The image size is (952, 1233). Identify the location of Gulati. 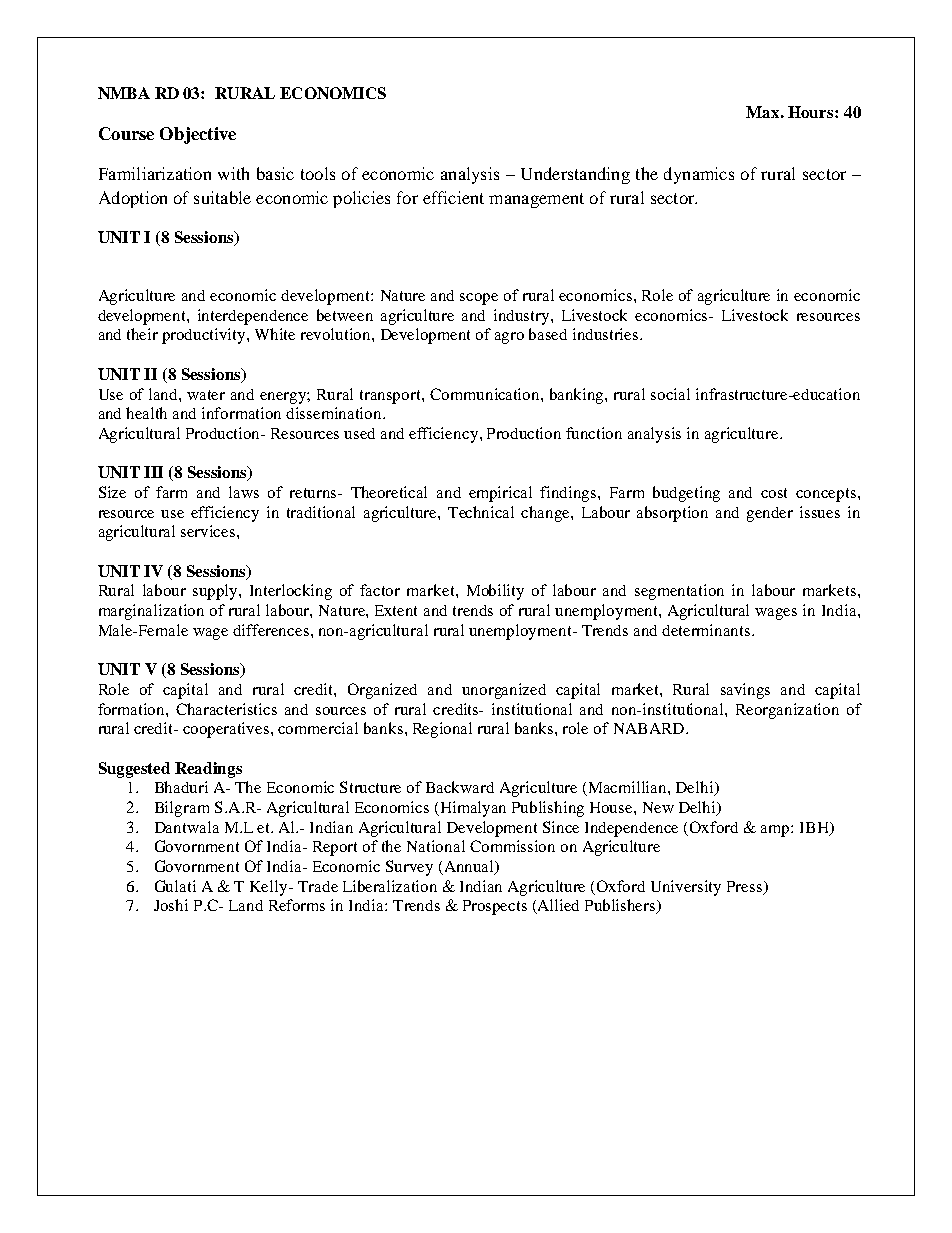
(175, 886).
